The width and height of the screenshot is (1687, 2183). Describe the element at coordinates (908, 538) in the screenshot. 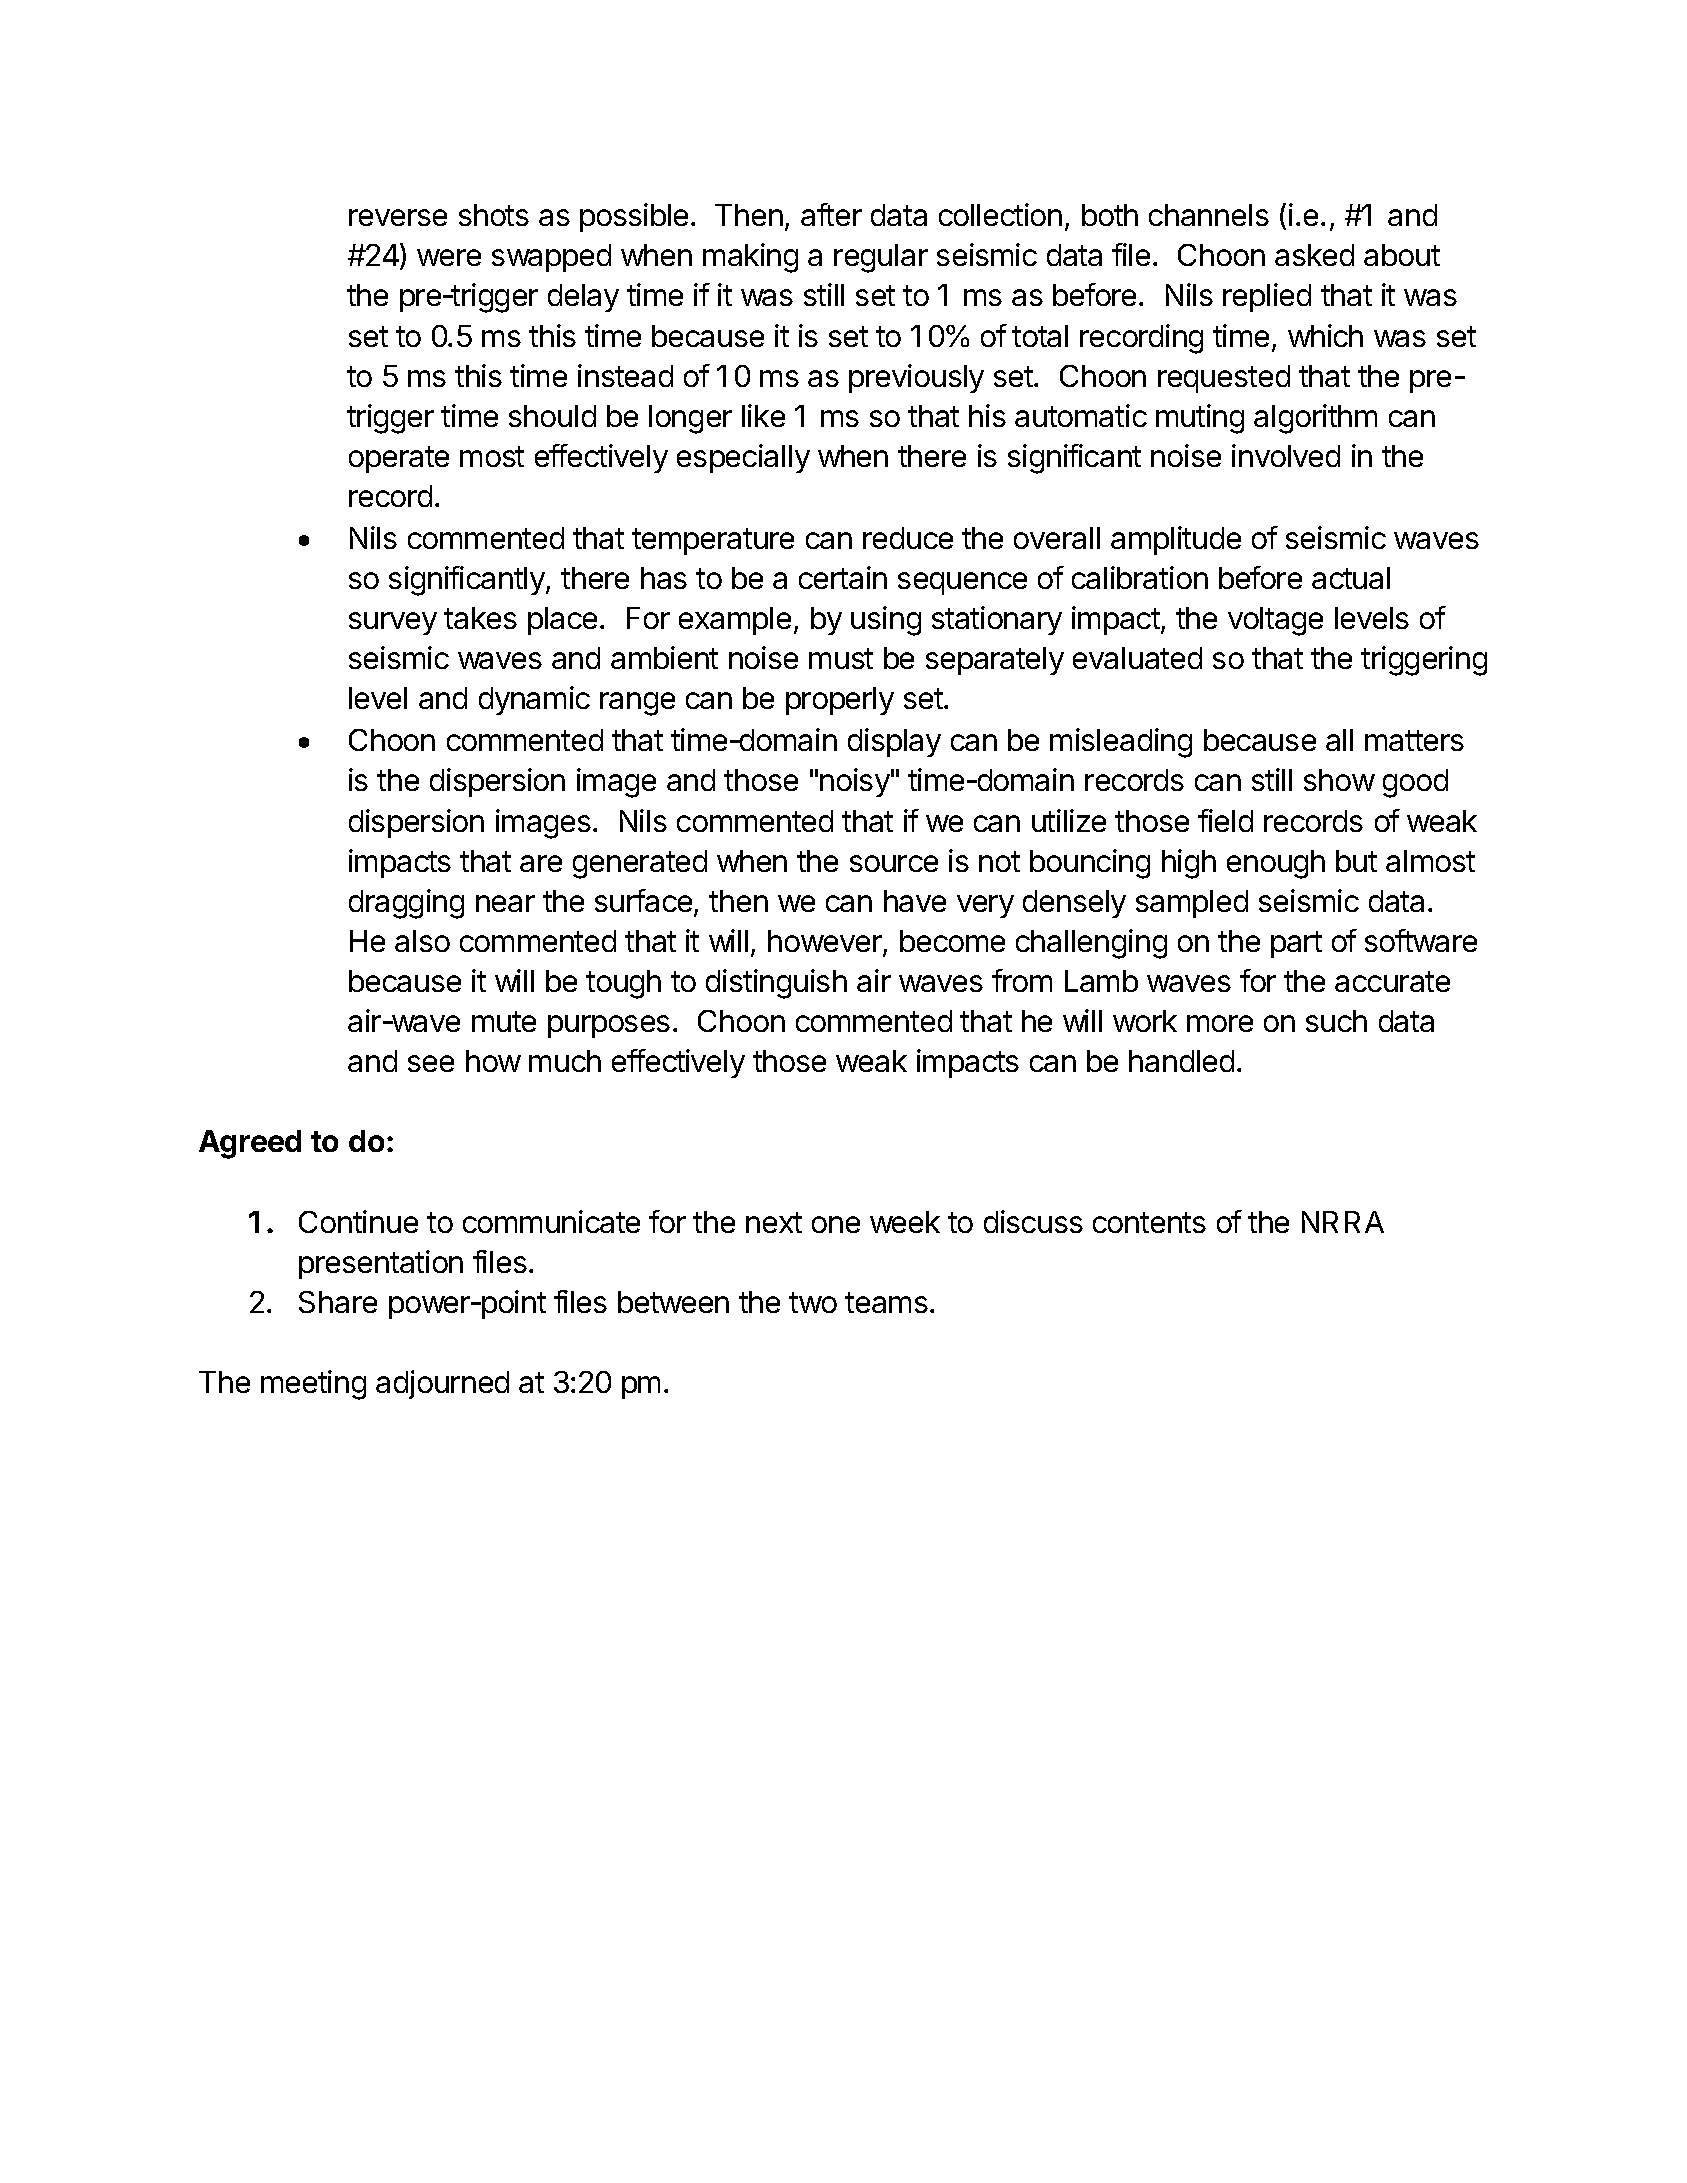

I see `reduce` at that location.
